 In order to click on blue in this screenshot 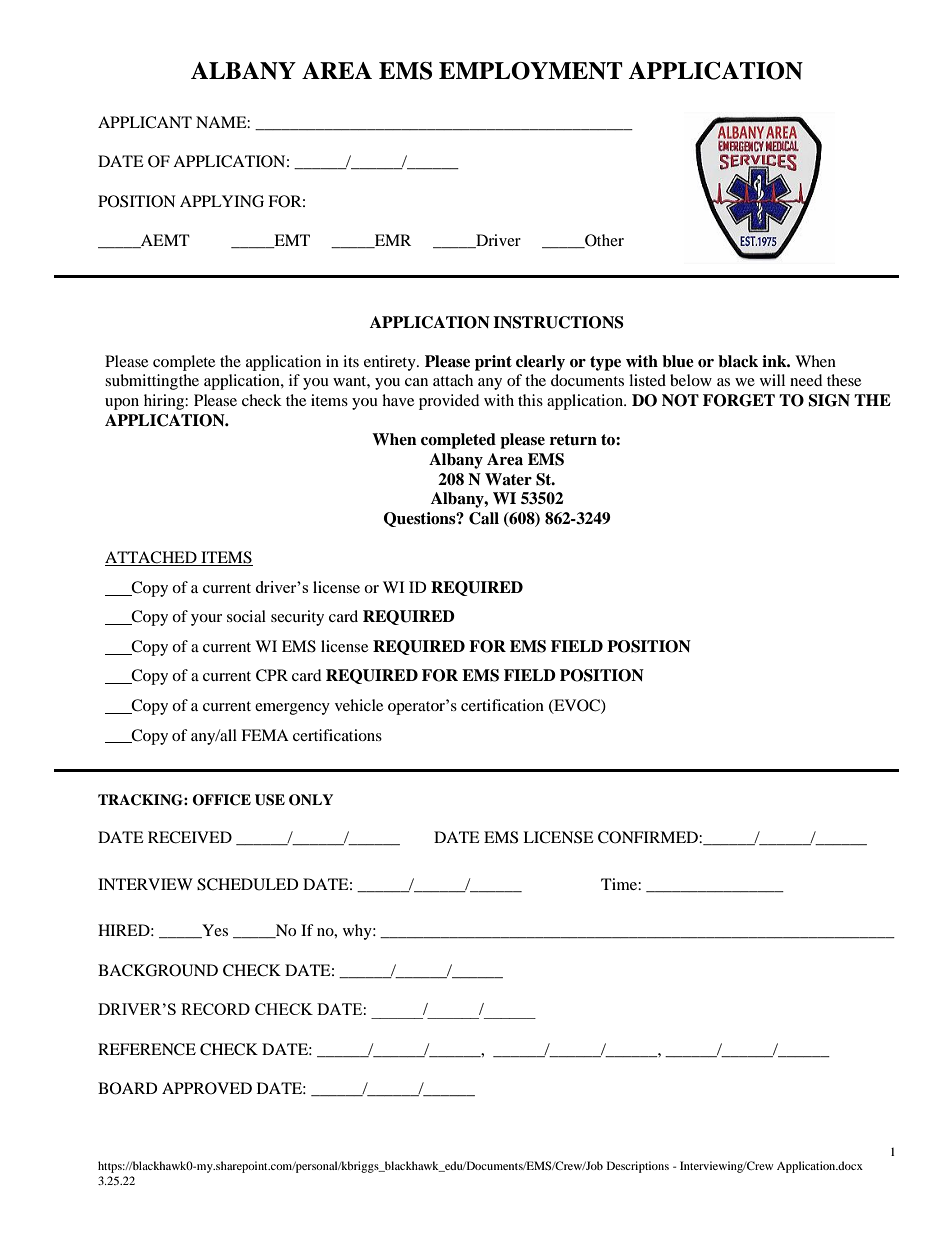, I will do `click(678, 361)`.
